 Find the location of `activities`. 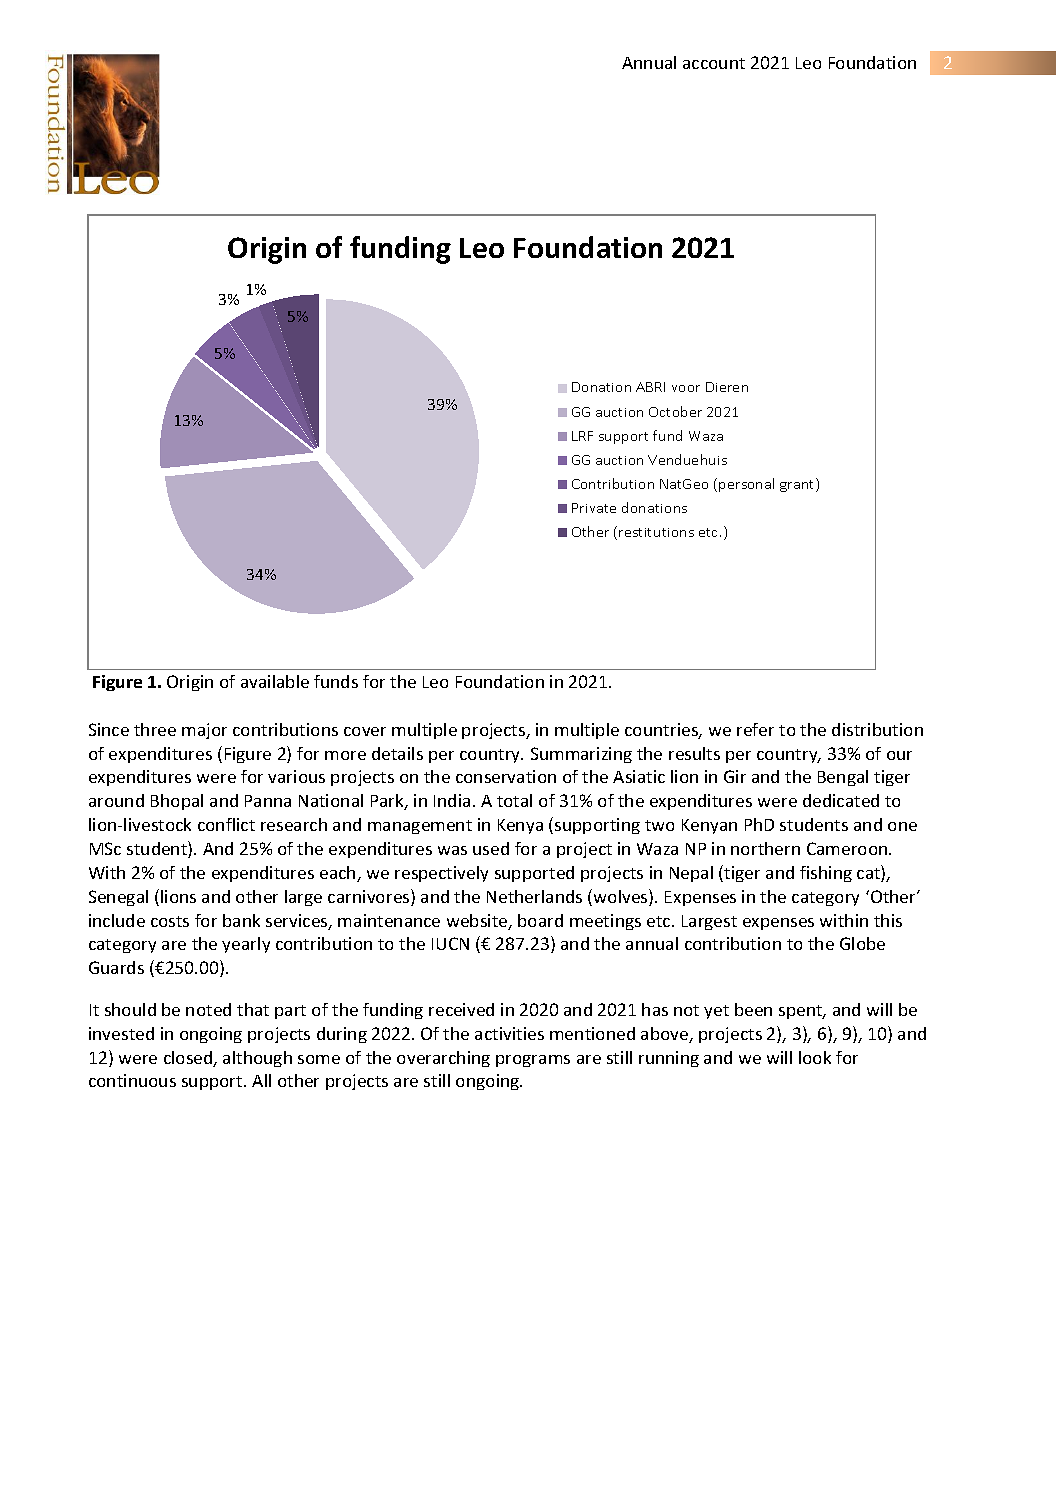

activities is located at coordinates (509, 1033).
